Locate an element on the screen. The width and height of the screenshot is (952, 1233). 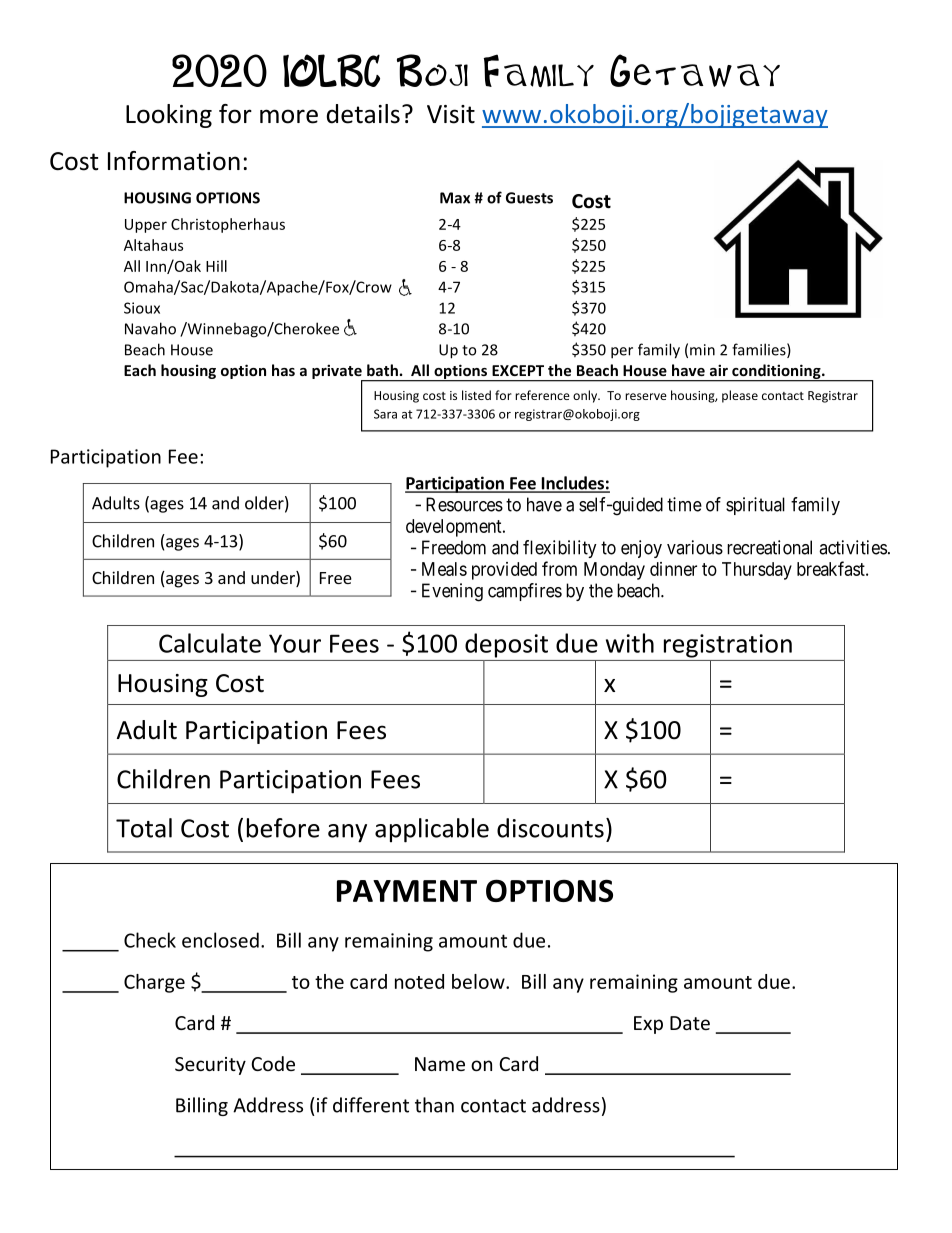
Date is located at coordinates (690, 1023).
